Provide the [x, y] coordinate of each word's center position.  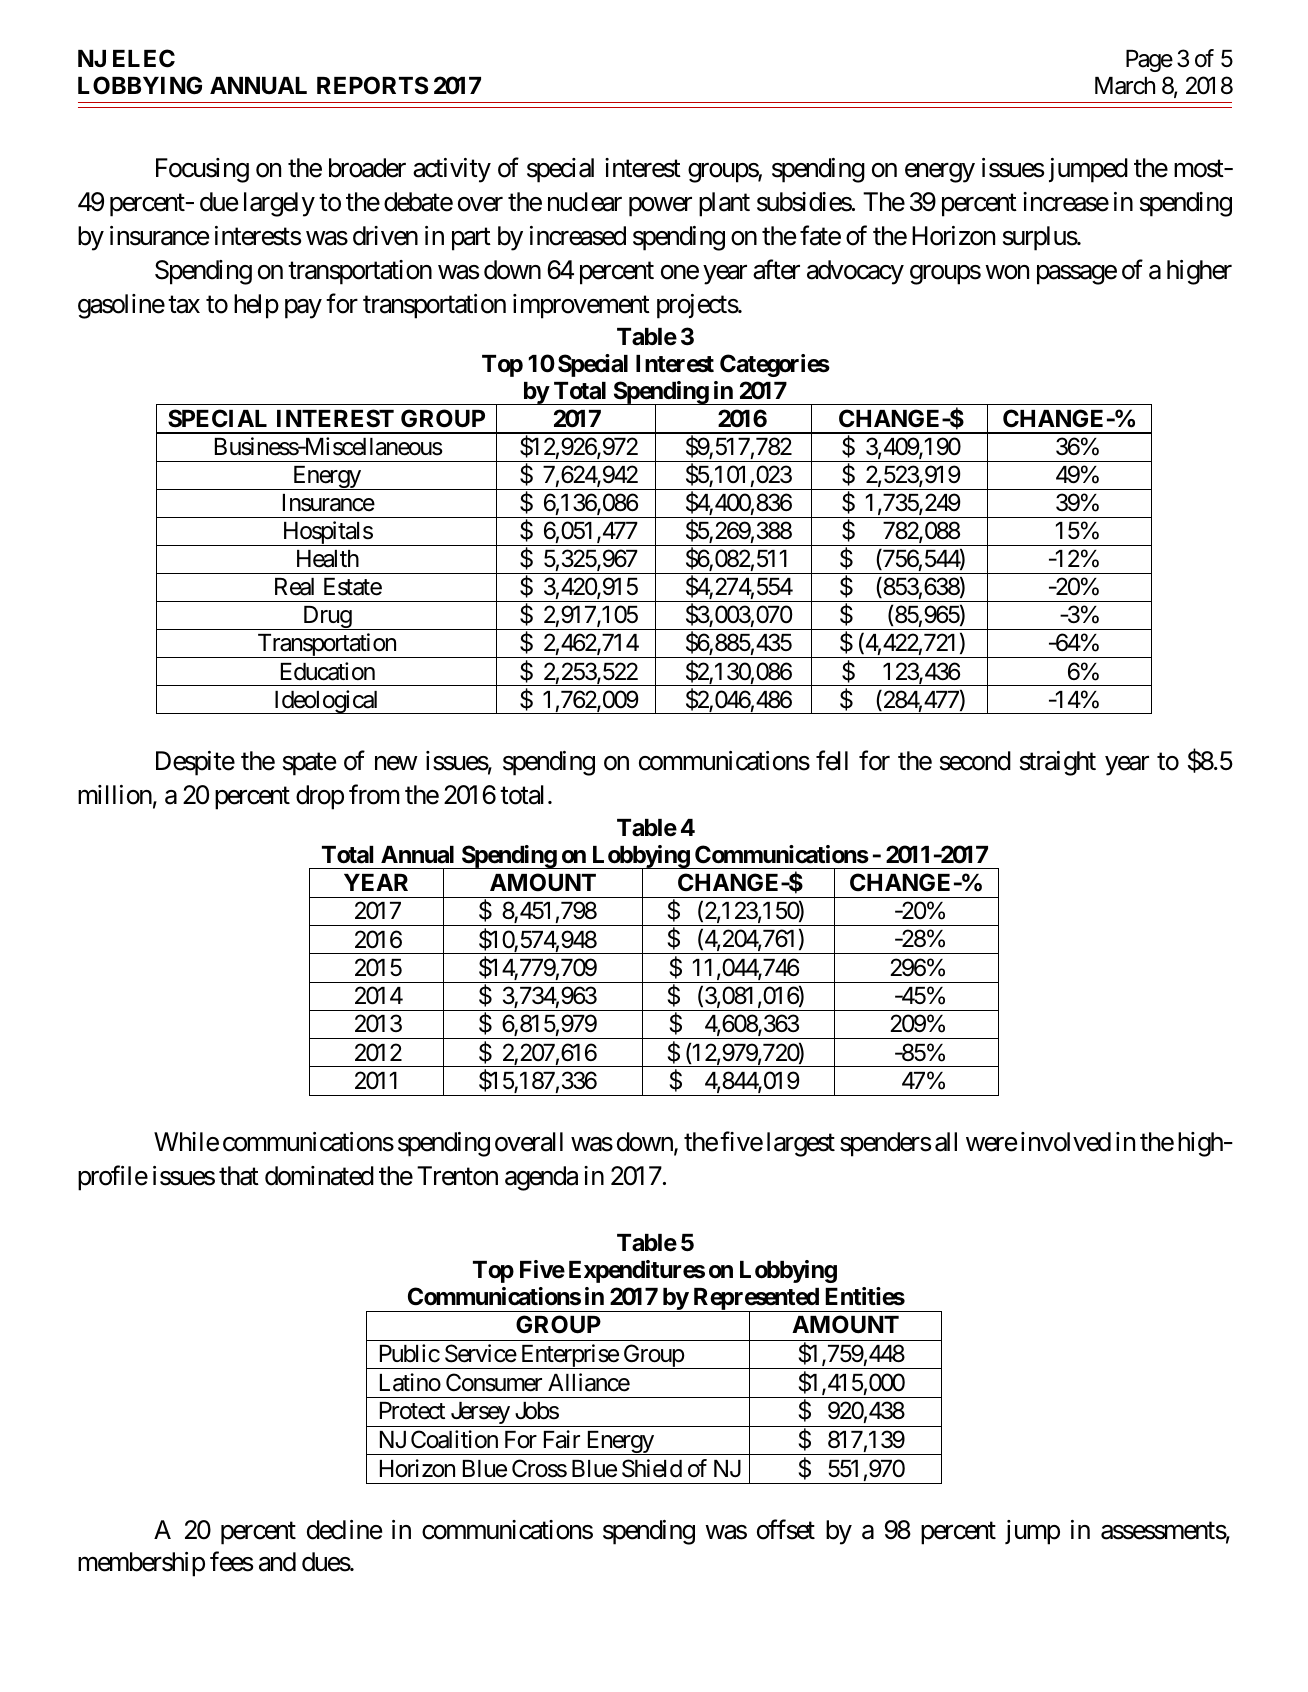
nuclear [585, 202]
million [115, 795]
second [975, 761]
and [277, 1562]
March [1125, 86]
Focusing [202, 170]
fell [832, 760]
